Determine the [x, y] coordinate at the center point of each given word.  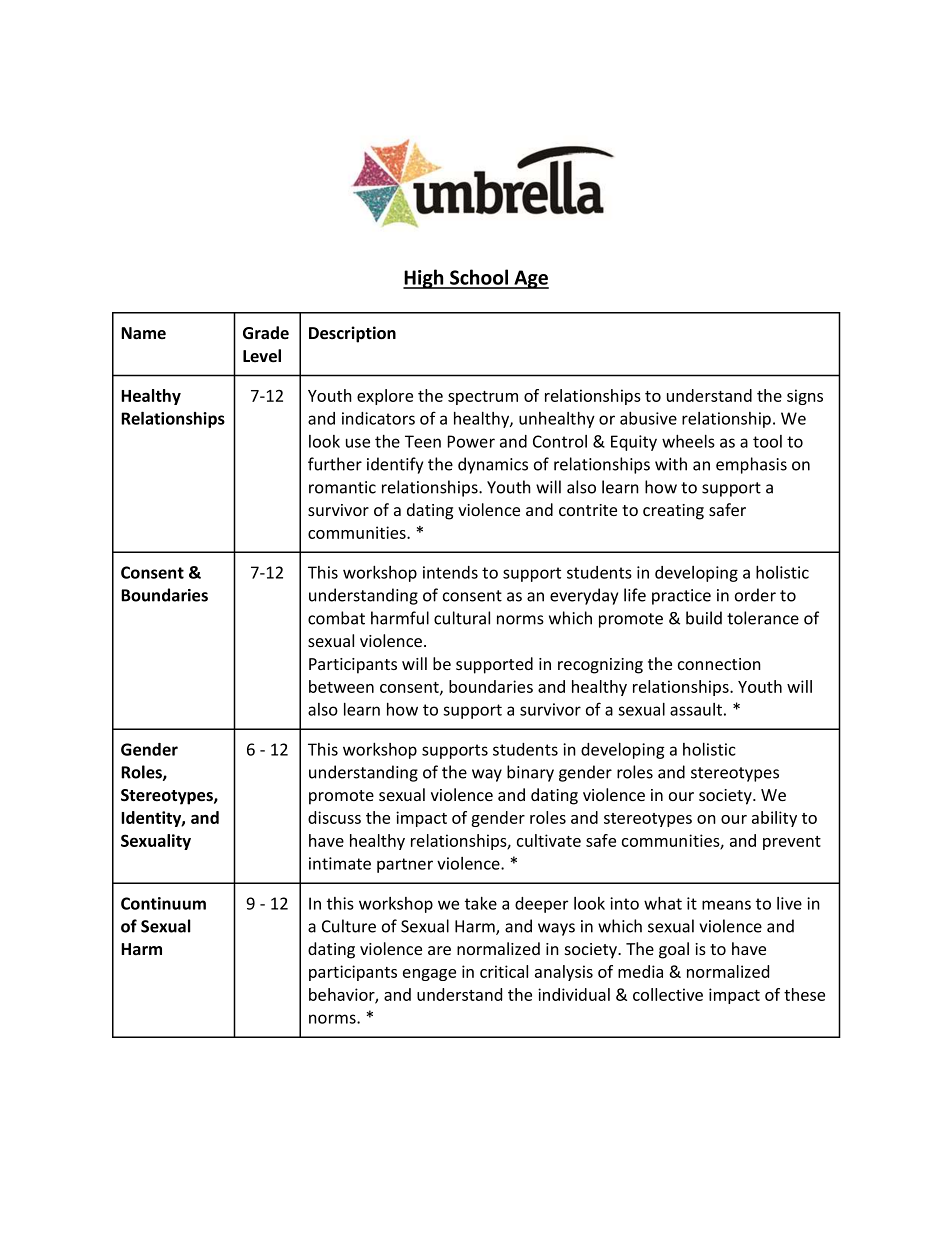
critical [504, 971]
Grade [266, 333]
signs [805, 397]
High [424, 279]
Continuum [163, 903]
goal [674, 950]
